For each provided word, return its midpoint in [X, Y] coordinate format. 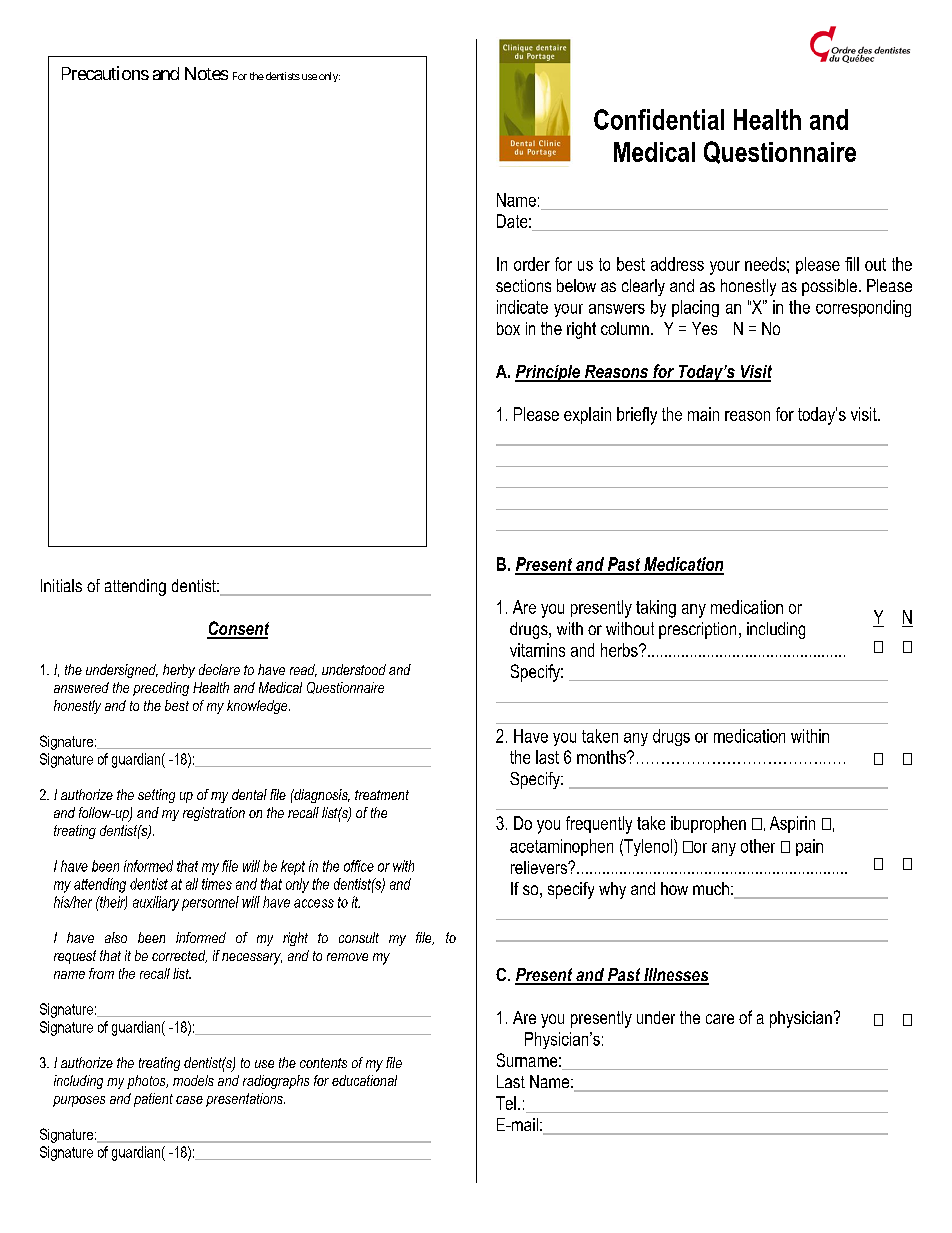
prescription [697, 630]
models [193, 1080]
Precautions [105, 73]
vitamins [537, 650]
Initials [61, 585]
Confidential [659, 119]
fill [852, 264]
